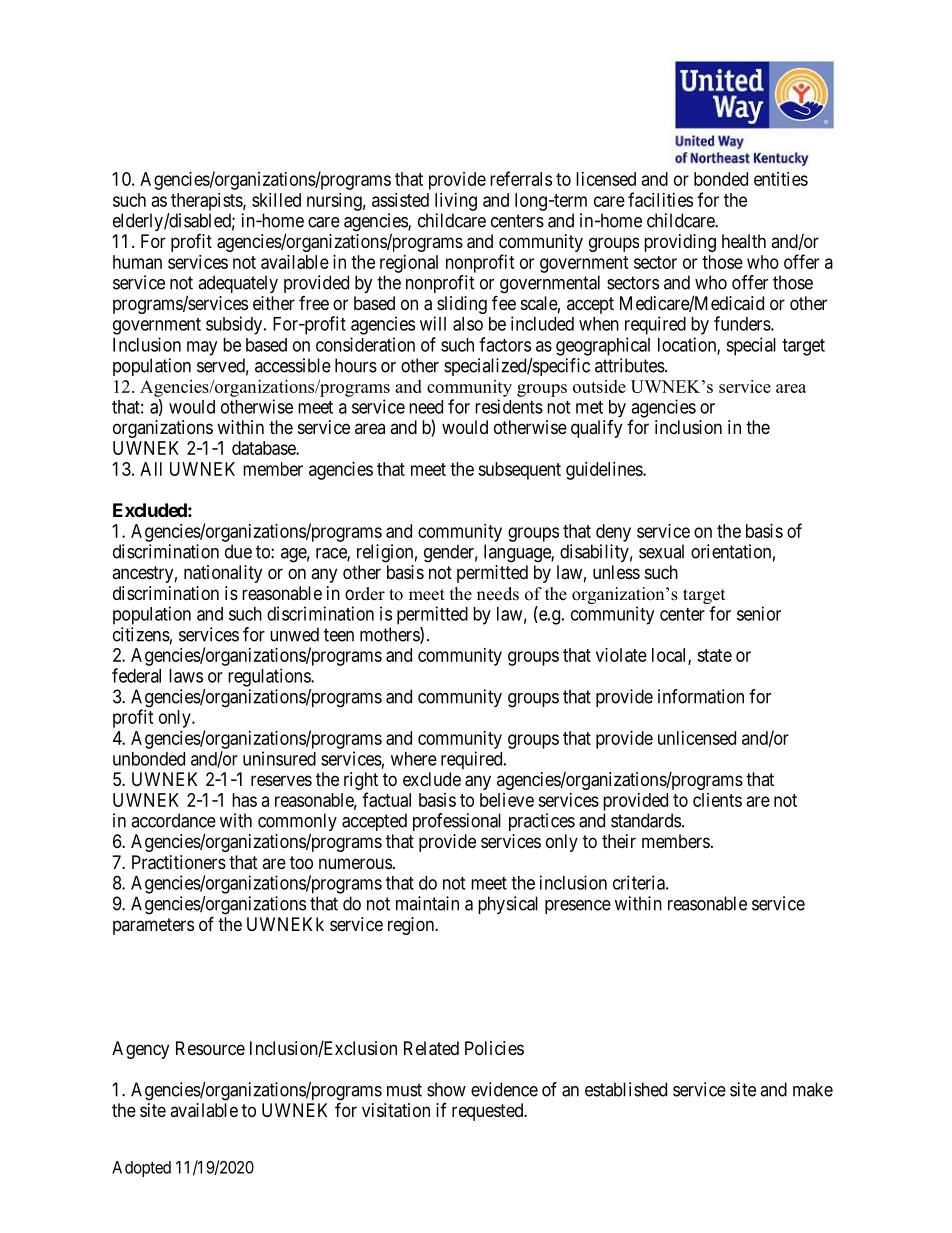  What do you see at coordinates (605, 471) in the document?
I see `guidelines` at bounding box center [605, 471].
